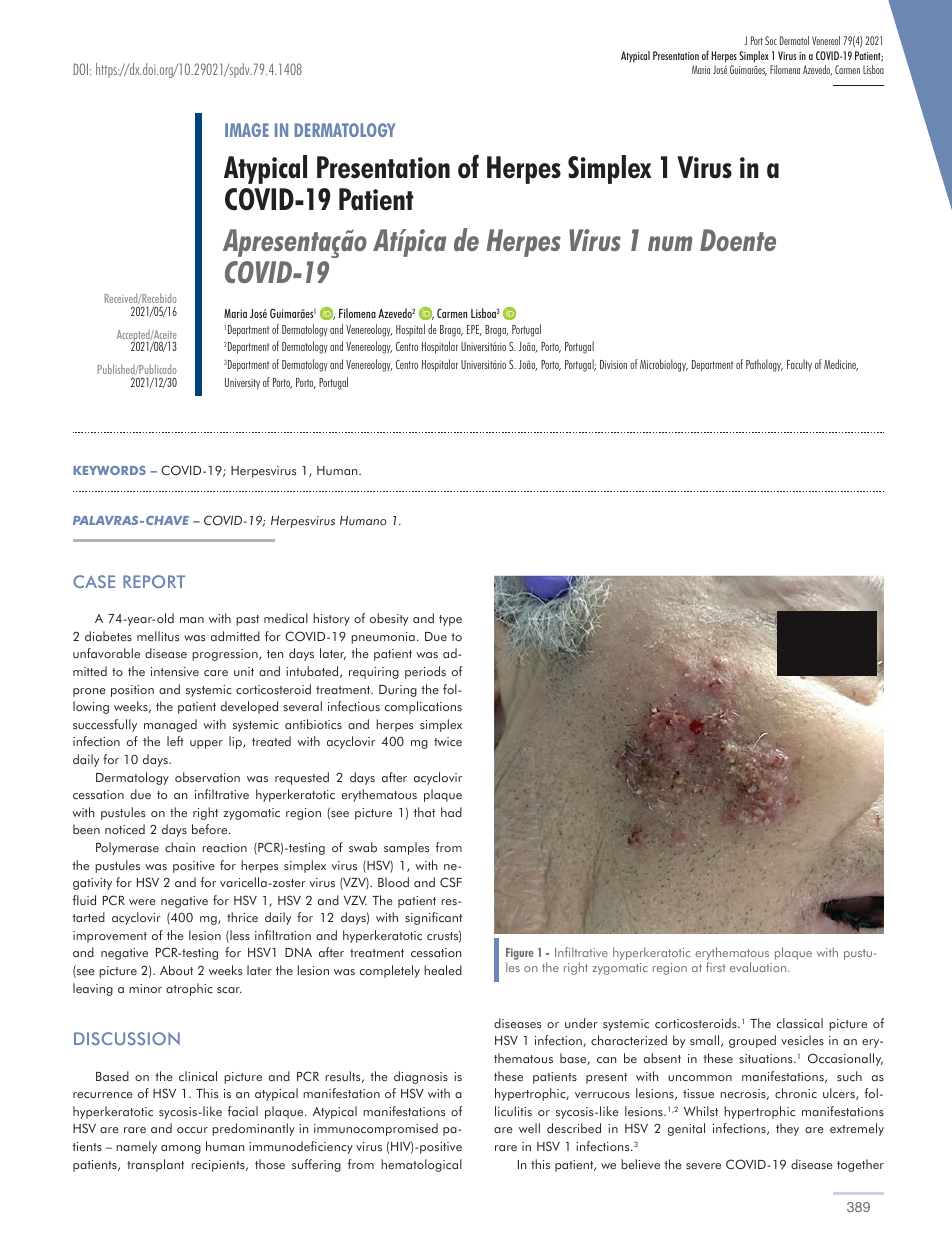 The width and height of the document is (952, 1247). Describe the element at coordinates (247, 130) in the document. I see `IMAGE` at that location.
